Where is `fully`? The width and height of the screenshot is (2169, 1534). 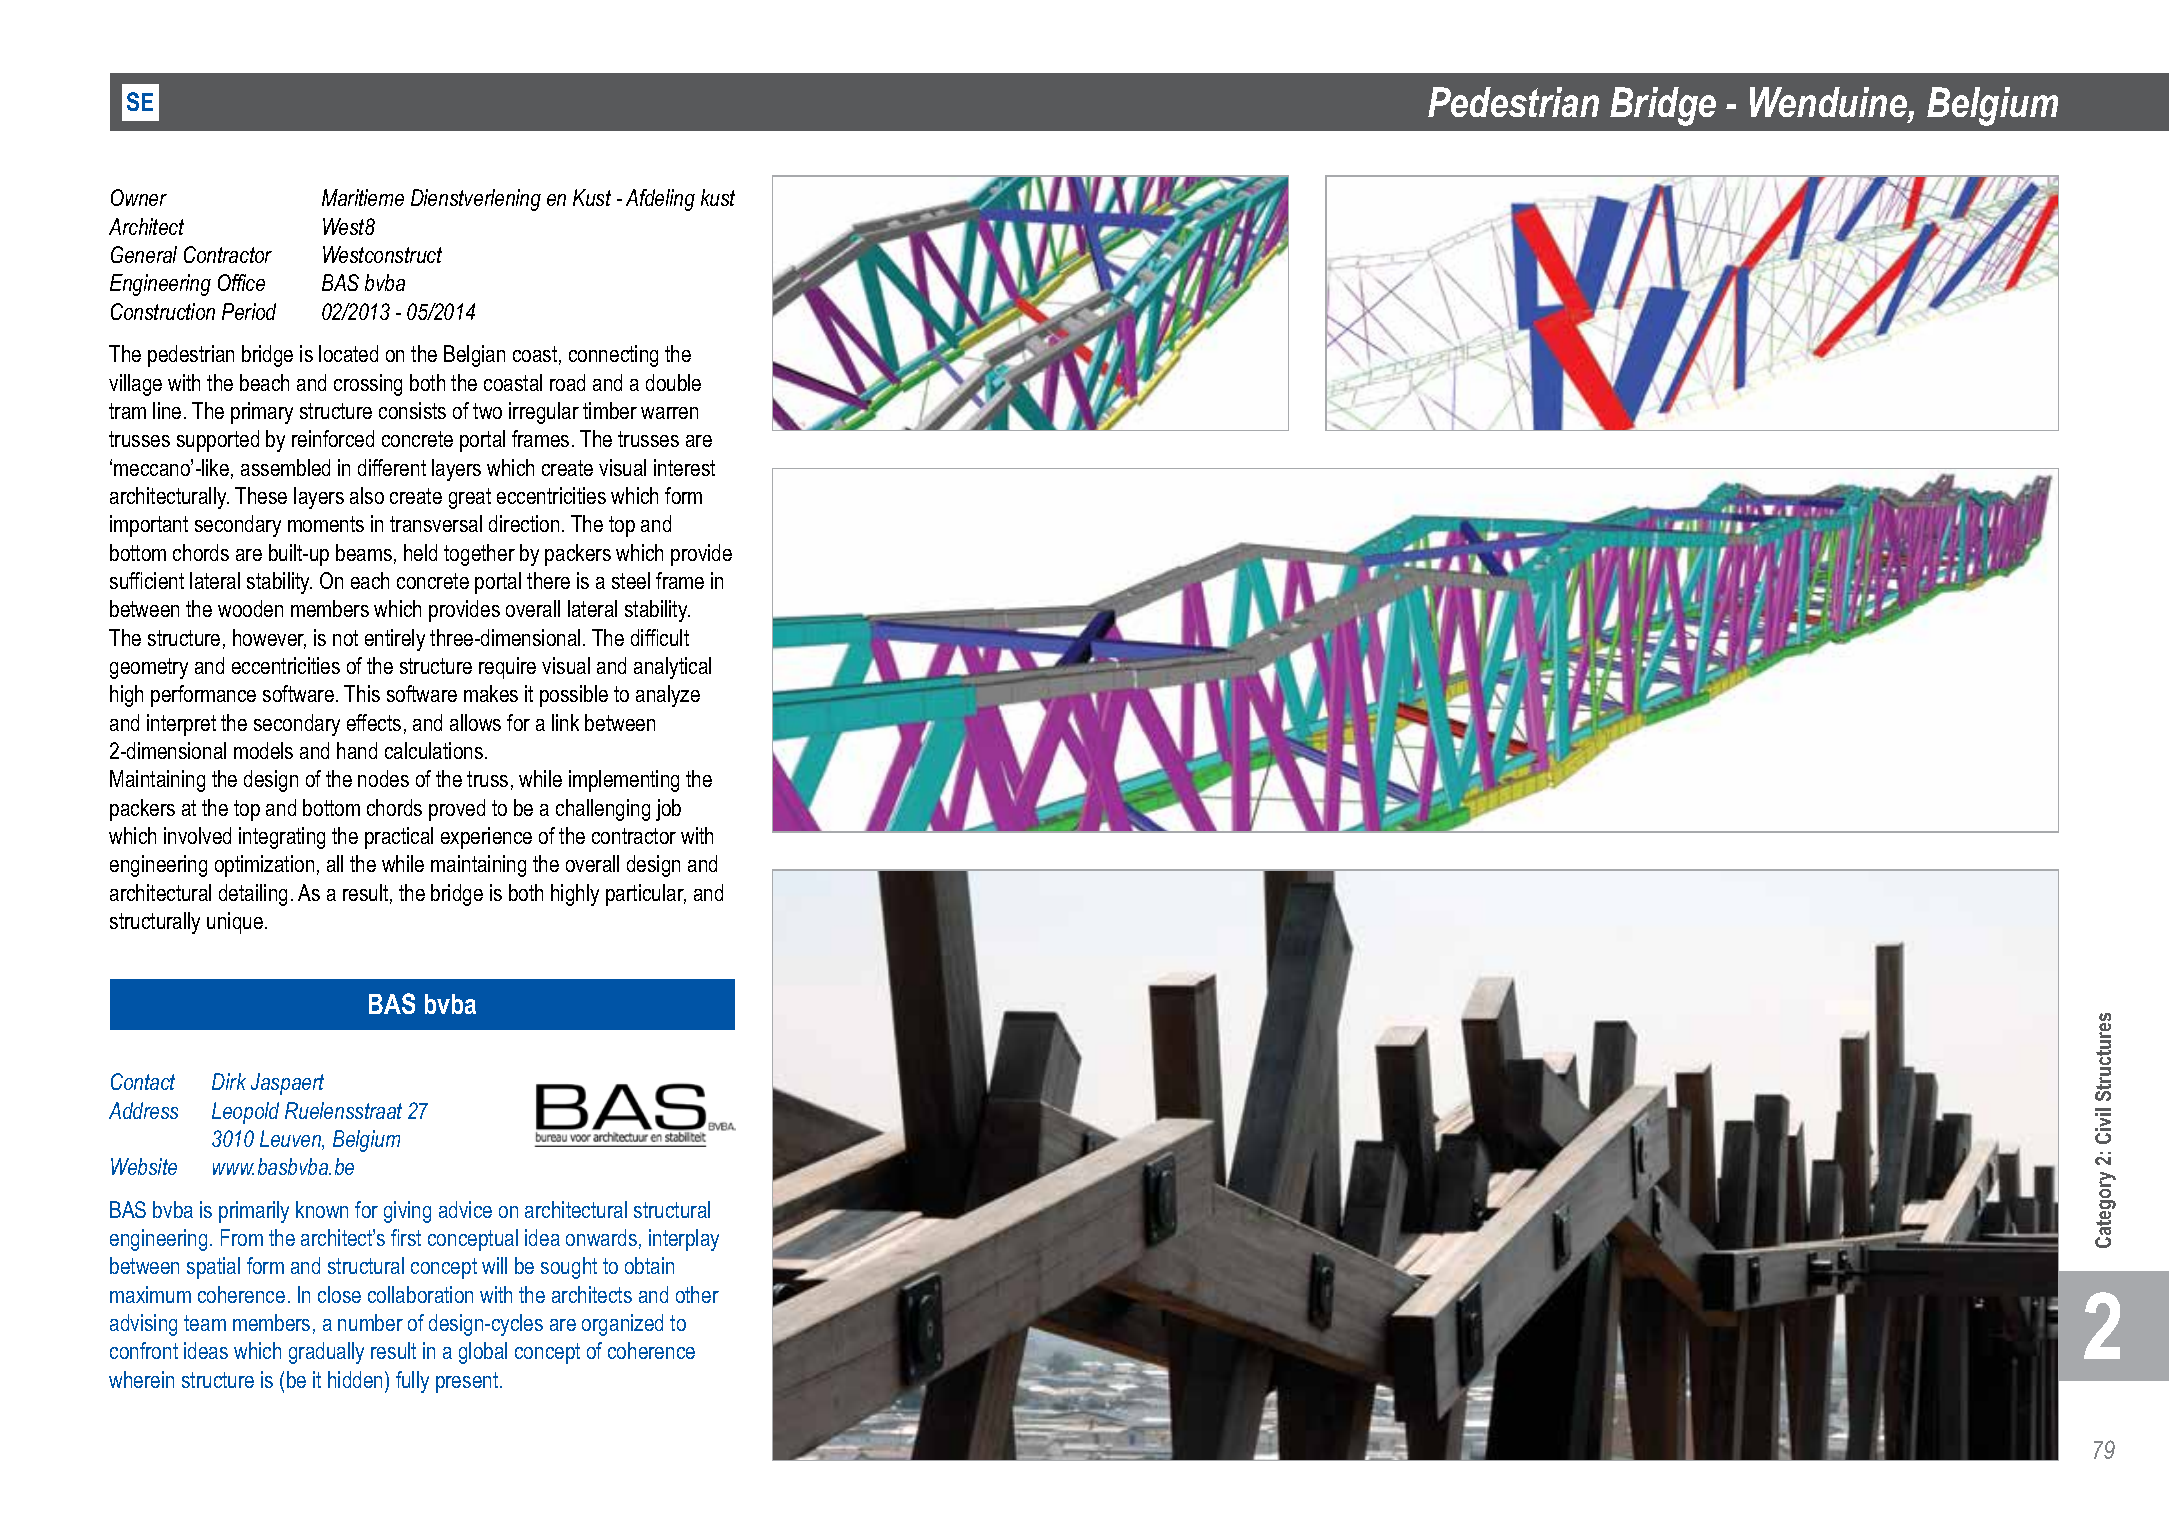
fully is located at coordinates (412, 1382).
